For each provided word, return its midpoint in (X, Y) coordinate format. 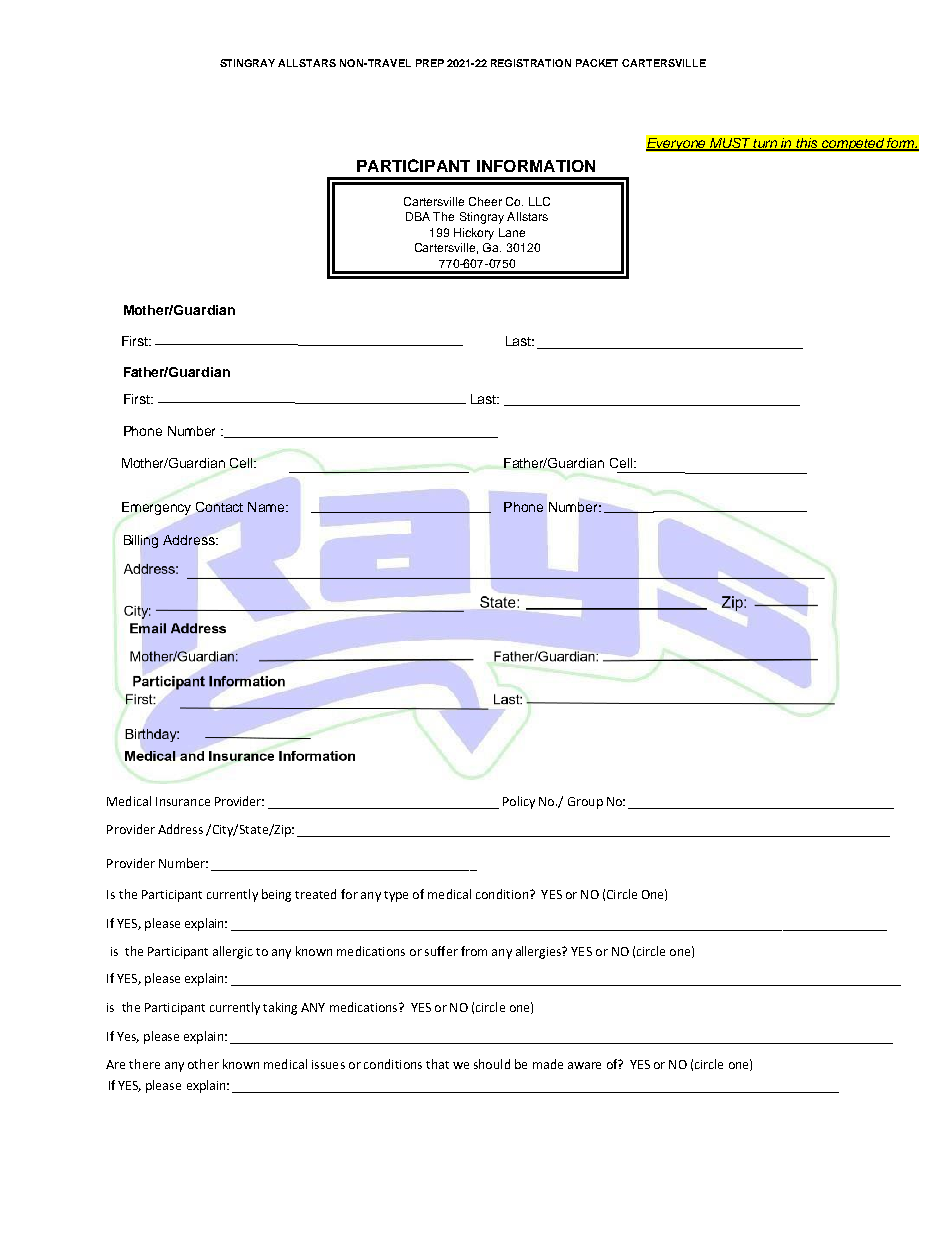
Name (267, 507)
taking (280, 1008)
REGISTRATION (531, 63)
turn (765, 145)
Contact (219, 507)
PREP (430, 63)
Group (585, 803)
